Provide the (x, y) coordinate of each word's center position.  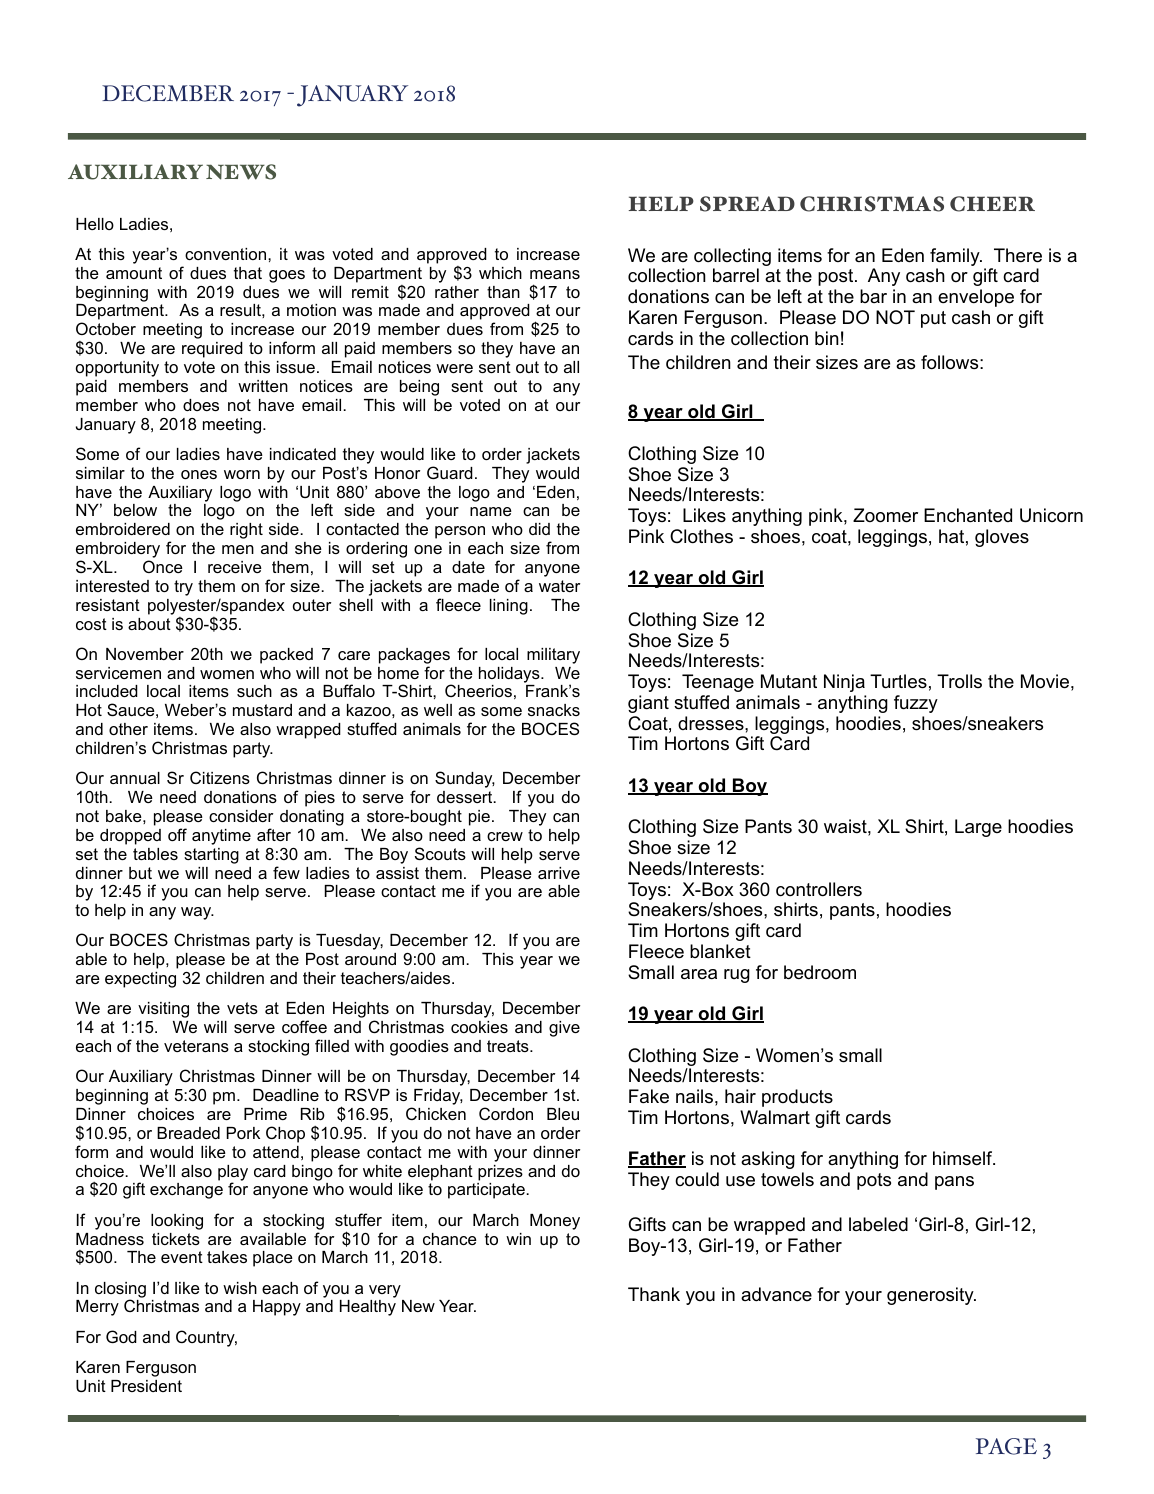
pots (874, 1181)
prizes (500, 1173)
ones (199, 474)
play (233, 1174)
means (555, 274)
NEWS (241, 172)
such (254, 691)
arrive (559, 873)
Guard (450, 472)
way (197, 913)
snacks (554, 710)
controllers (819, 889)
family (956, 258)
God (121, 1336)
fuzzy (916, 704)
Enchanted (968, 515)
